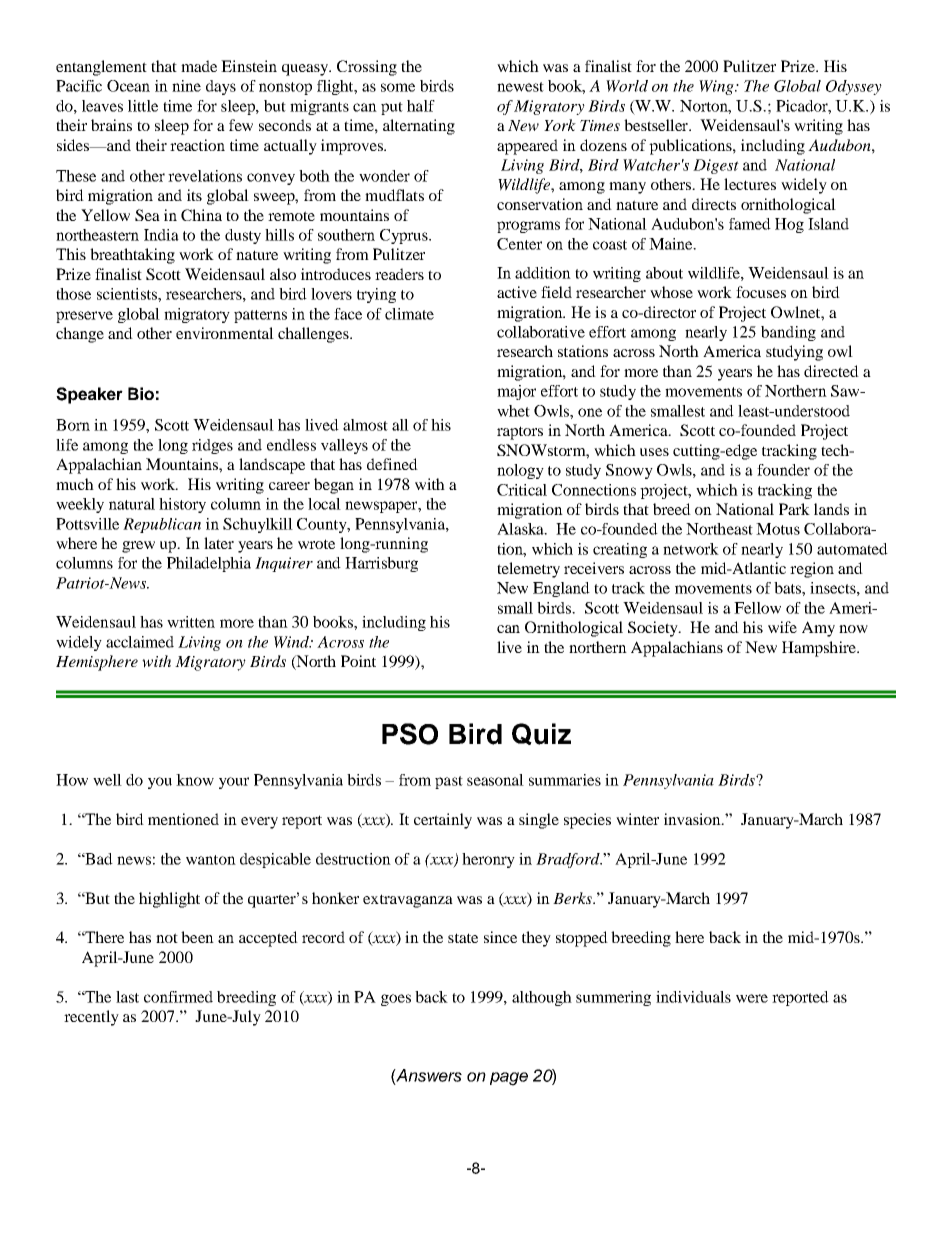 The height and width of the screenshot is (1233, 952). What do you see at coordinates (225, 333) in the screenshot?
I see `environmental` at bounding box center [225, 333].
